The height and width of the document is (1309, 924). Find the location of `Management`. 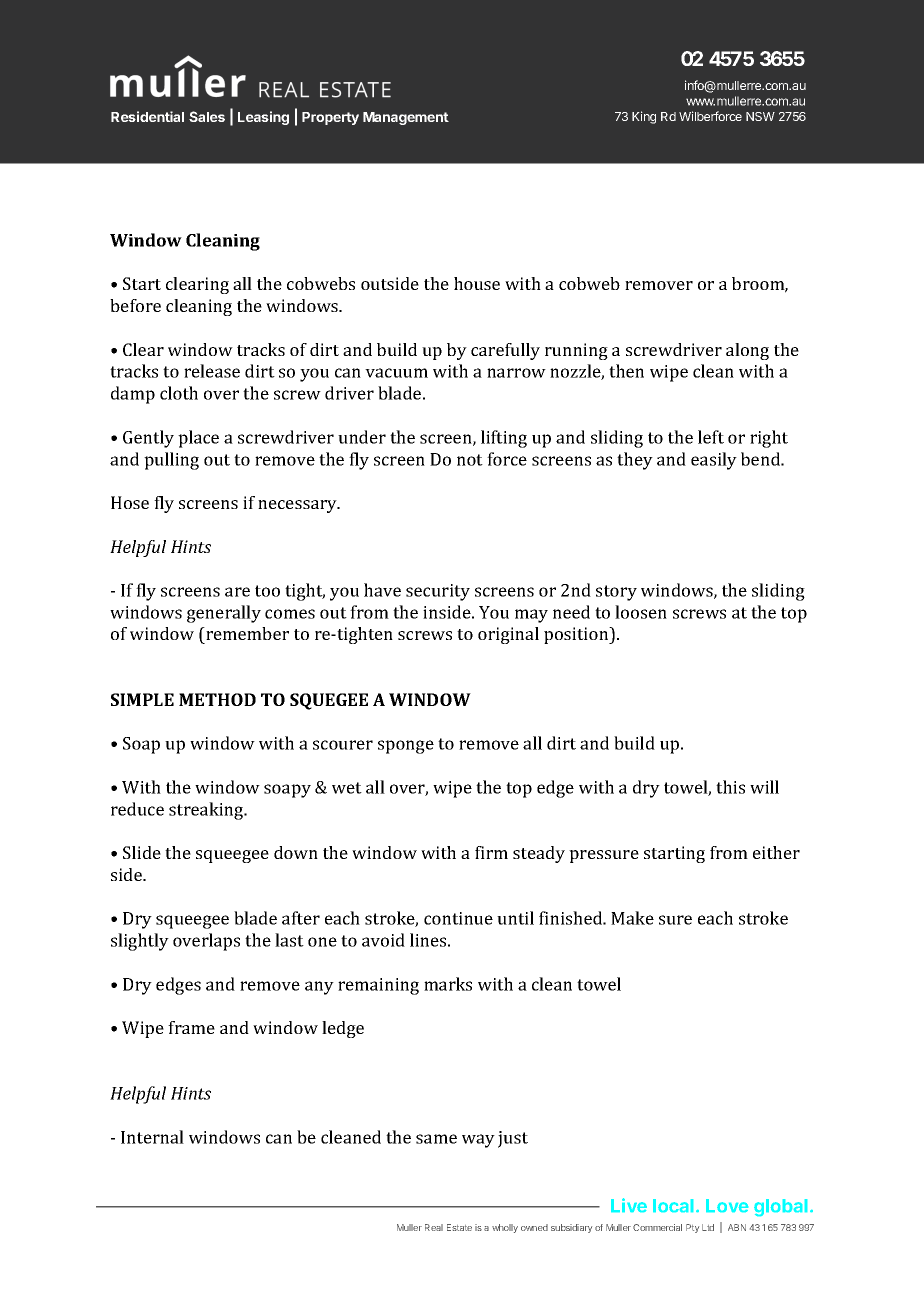

Management is located at coordinates (406, 118).
